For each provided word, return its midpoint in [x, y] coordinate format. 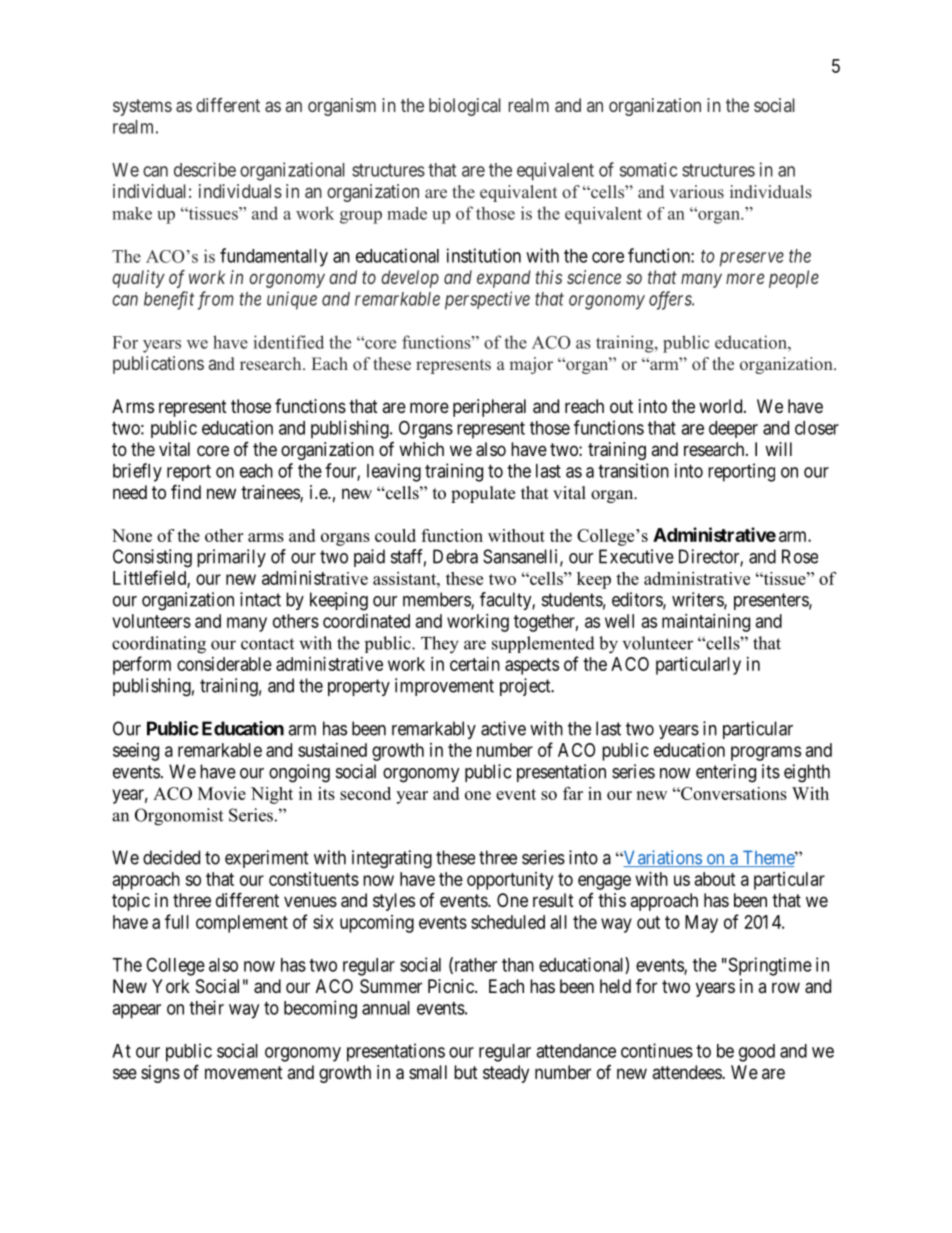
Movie [222, 793]
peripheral [489, 408]
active [503, 728]
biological [465, 107]
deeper [733, 429]
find [186, 491]
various [697, 191]
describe [205, 169]
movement [244, 1072]
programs [766, 753]
